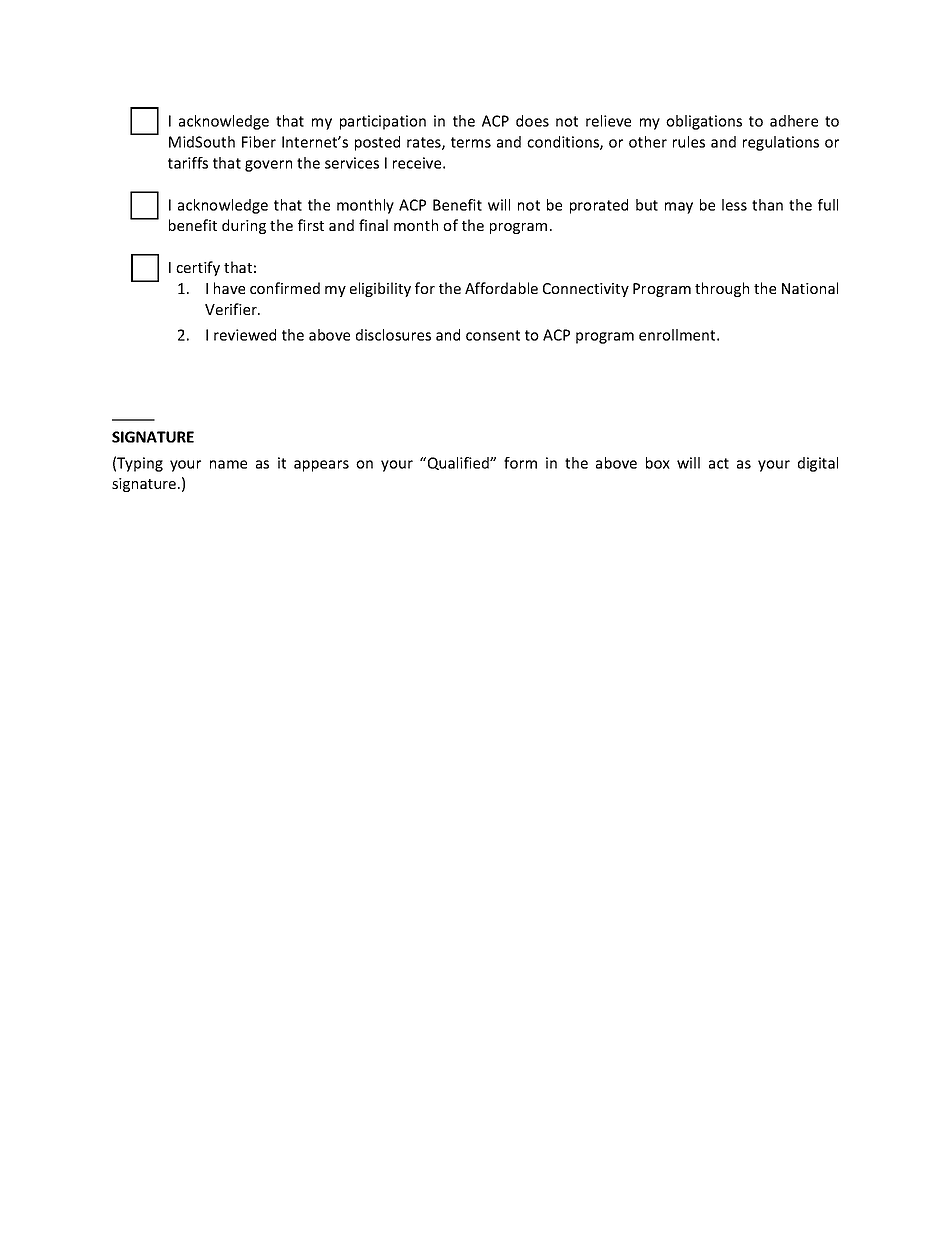  Describe the element at coordinates (259, 142) in the document. I see `Fiber` at that location.
